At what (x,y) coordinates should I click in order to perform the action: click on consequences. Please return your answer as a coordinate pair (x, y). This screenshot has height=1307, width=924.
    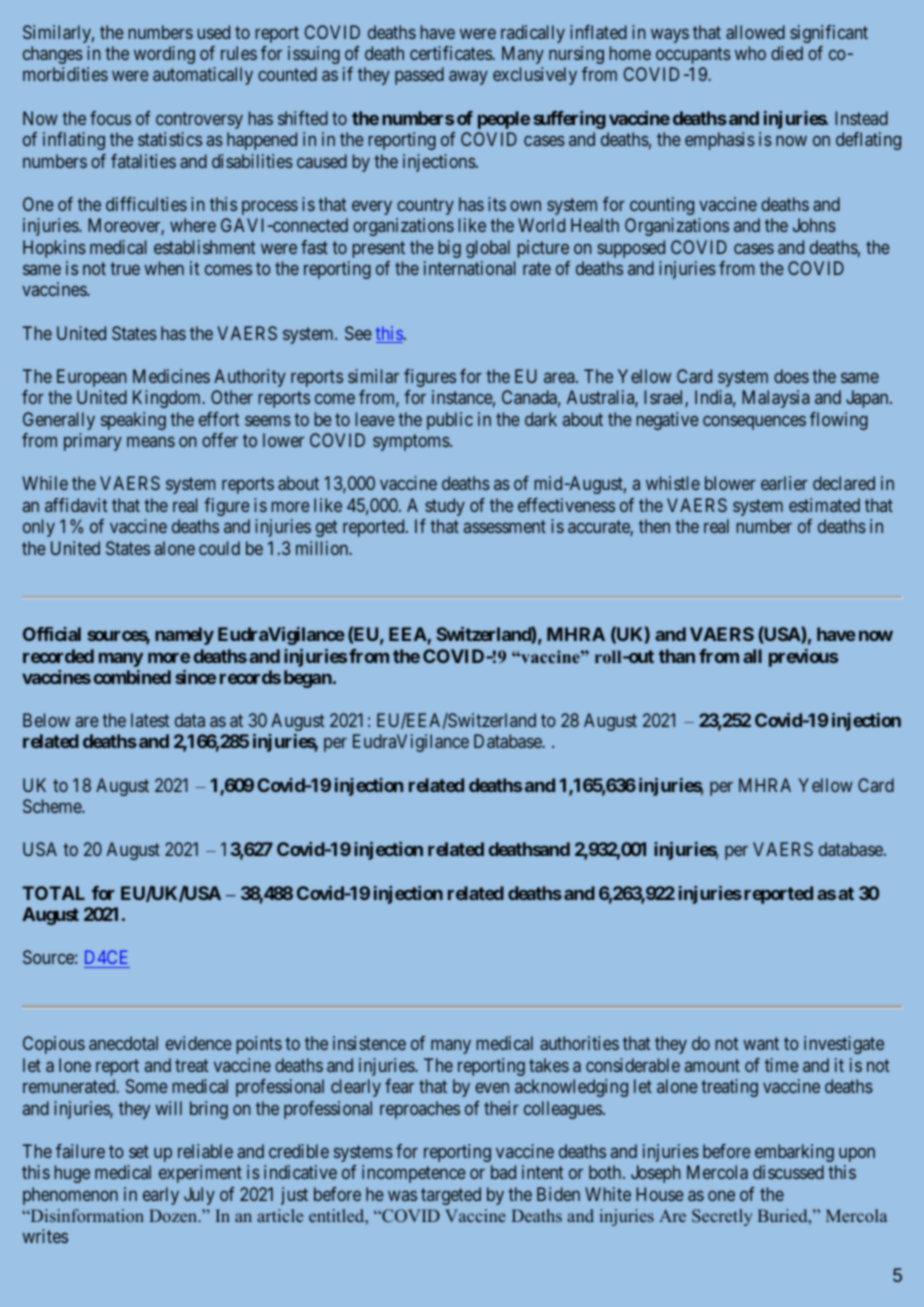
    Looking at the image, I should click on (754, 422).
